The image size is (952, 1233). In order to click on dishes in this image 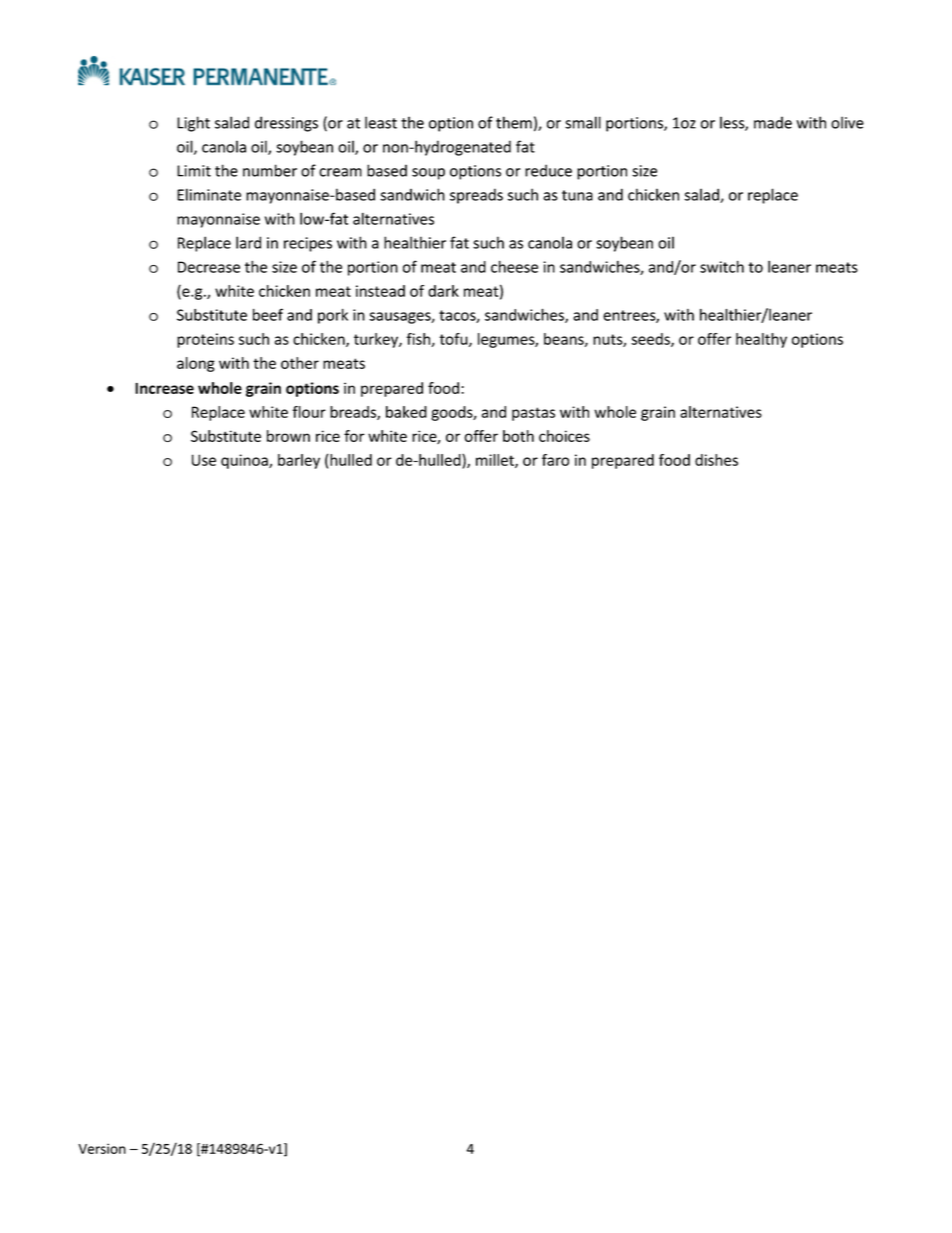, I will do `click(716, 460)`.
